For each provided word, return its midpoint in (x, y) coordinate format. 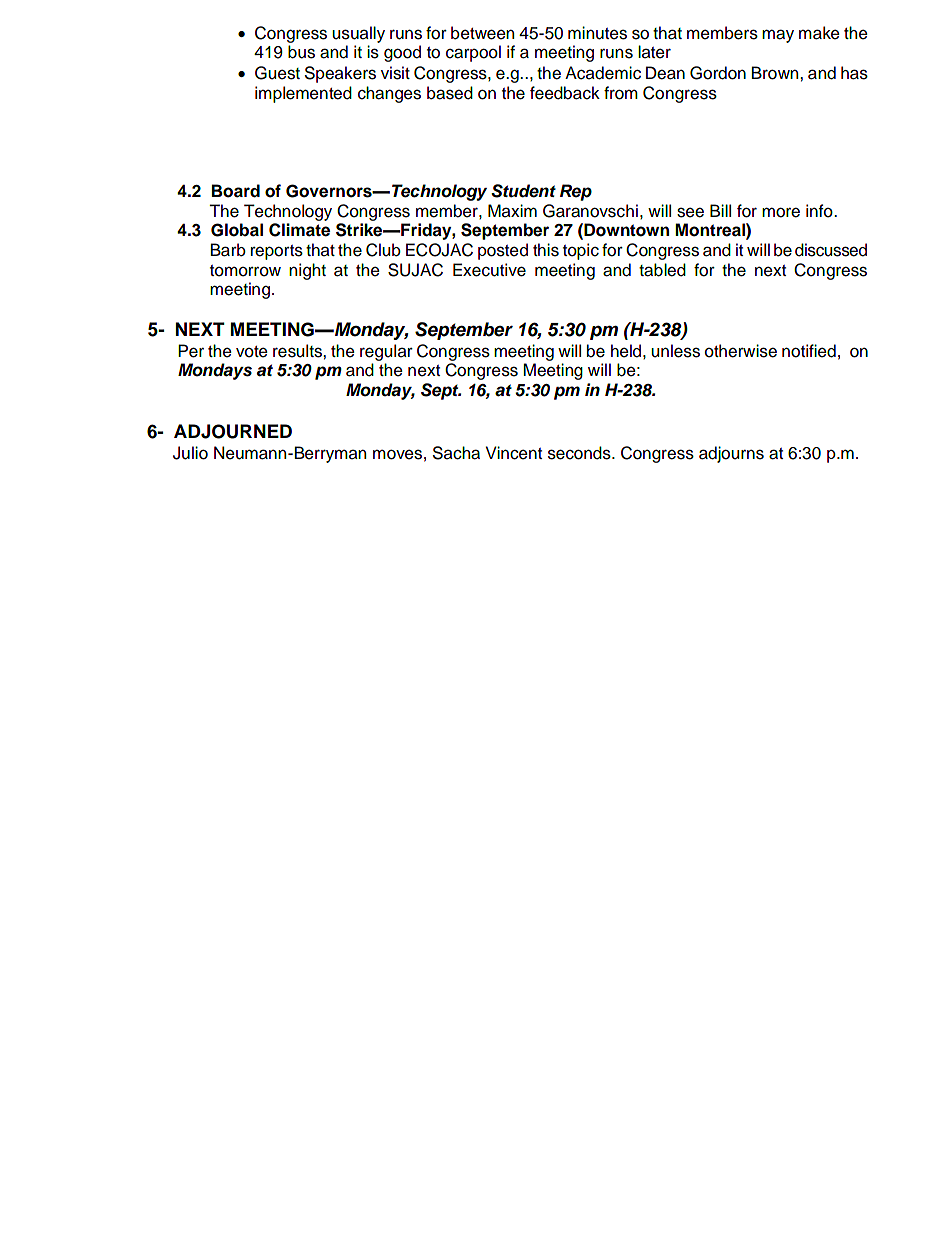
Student (523, 191)
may (778, 36)
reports (277, 252)
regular (386, 352)
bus (301, 52)
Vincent (514, 453)
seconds (580, 453)
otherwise (741, 351)
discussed (831, 250)
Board (236, 191)
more (781, 212)
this (546, 250)
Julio (190, 453)
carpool (473, 53)
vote (252, 352)
